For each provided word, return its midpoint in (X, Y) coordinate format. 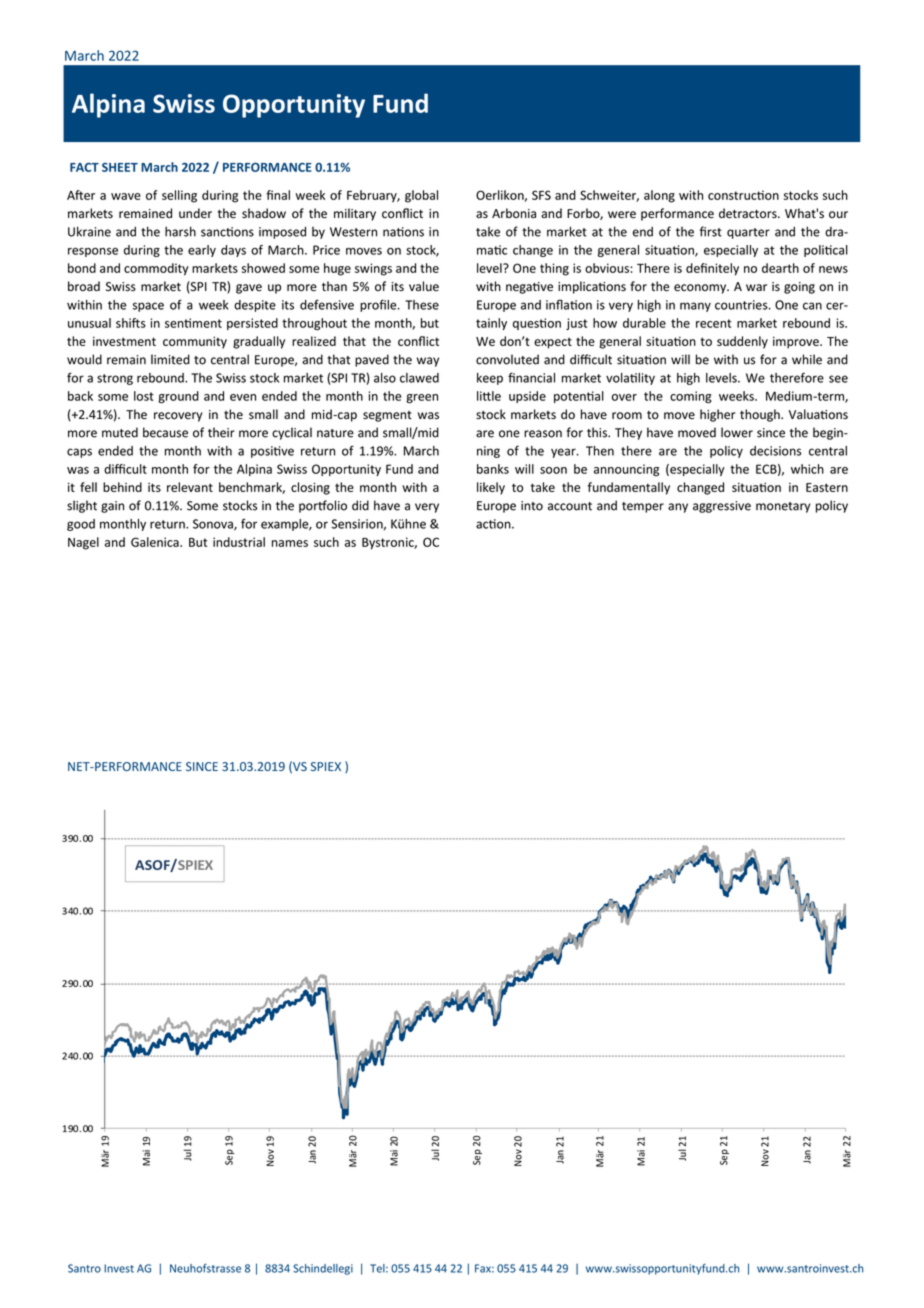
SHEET (120, 167)
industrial (239, 542)
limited (170, 359)
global (421, 196)
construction (743, 195)
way (428, 362)
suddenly (742, 342)
